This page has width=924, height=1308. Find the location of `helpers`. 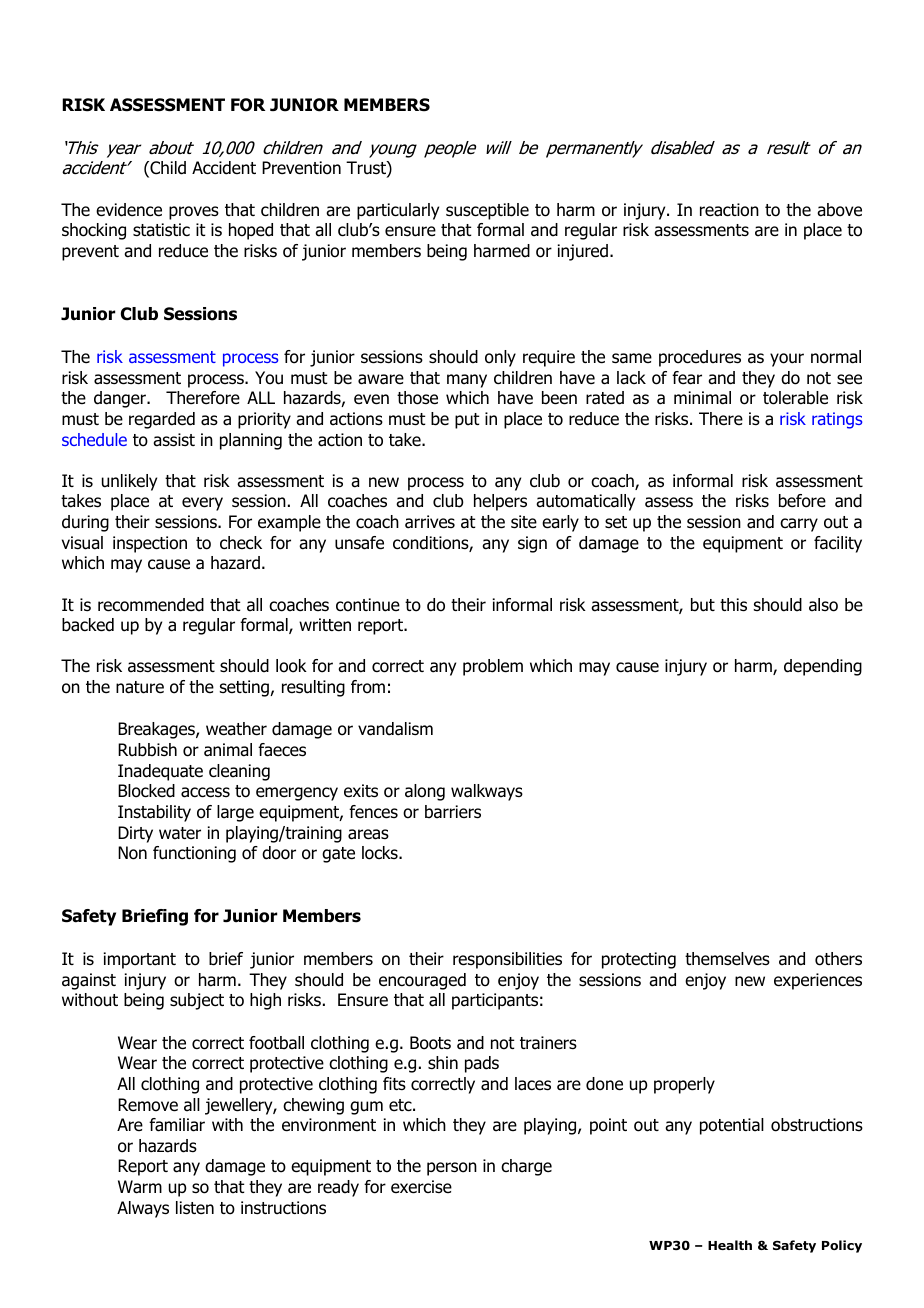

helpers is located at coordinates (500, 502).
